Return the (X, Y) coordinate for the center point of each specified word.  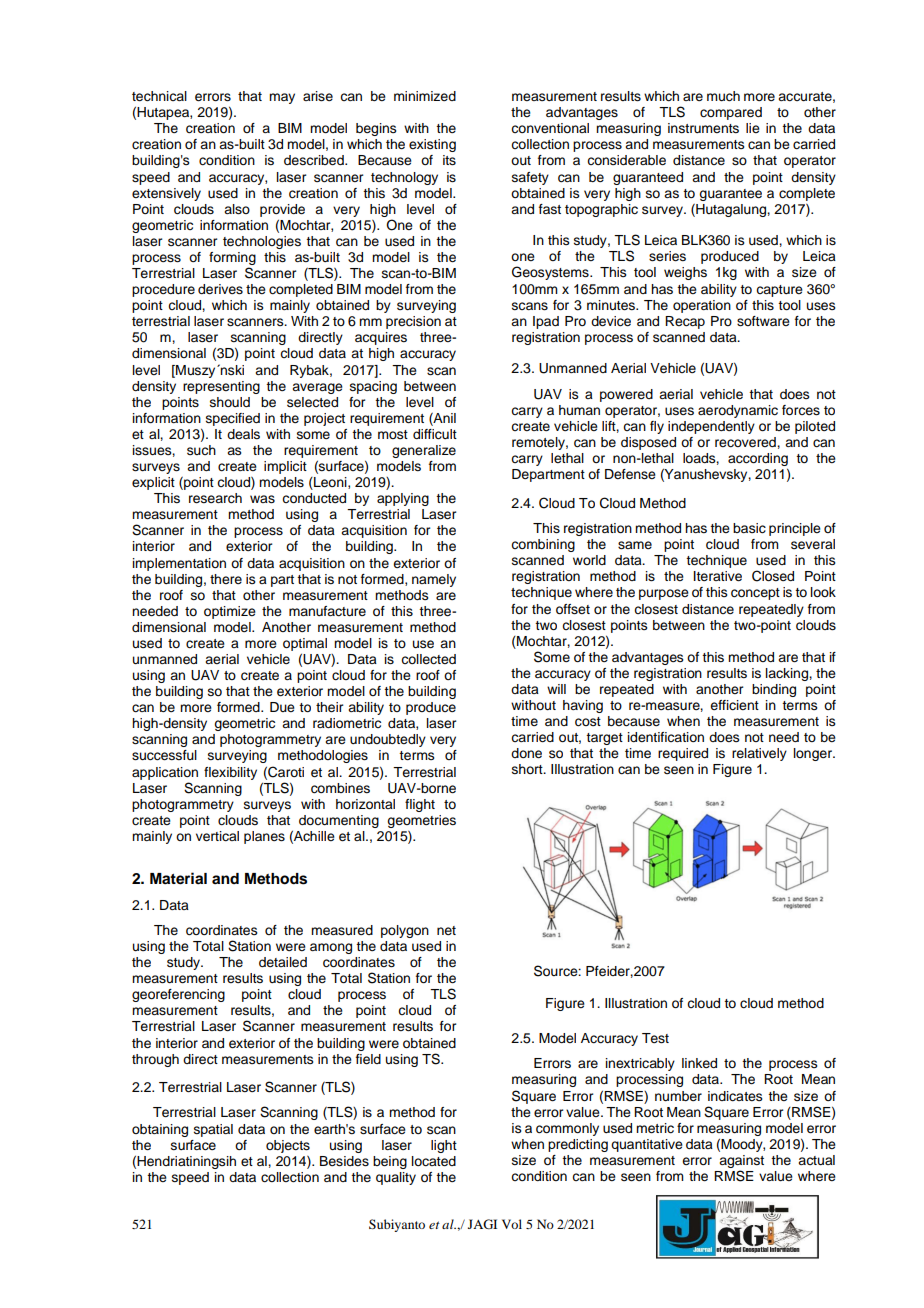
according (758, 459)
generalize (424, 451)
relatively (759, 754)
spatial (213, 1130)
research (215, 498)
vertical (217, 836)
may (282, 98)
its (449, 160)
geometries (421, 821)
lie (753, 128)
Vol (512, 1224)
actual (816, 1160)
